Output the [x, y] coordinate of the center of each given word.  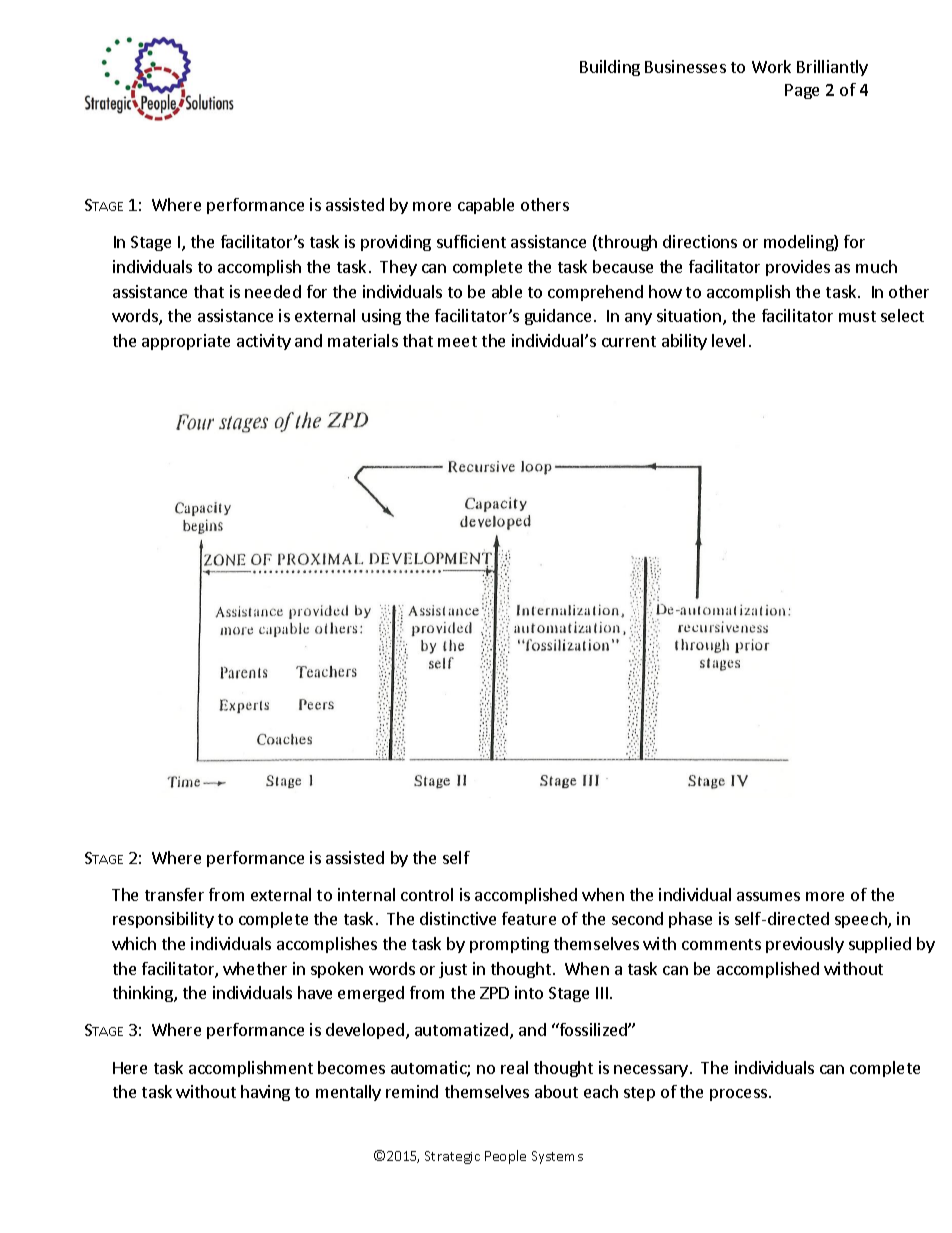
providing [396, 243]
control [427, 894]
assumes [768, 896]
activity [264, 342]
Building [610, 68]
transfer [174, 894]
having [265, 1093]
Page [802, 91]
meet [457, 341]
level [728, 340]
